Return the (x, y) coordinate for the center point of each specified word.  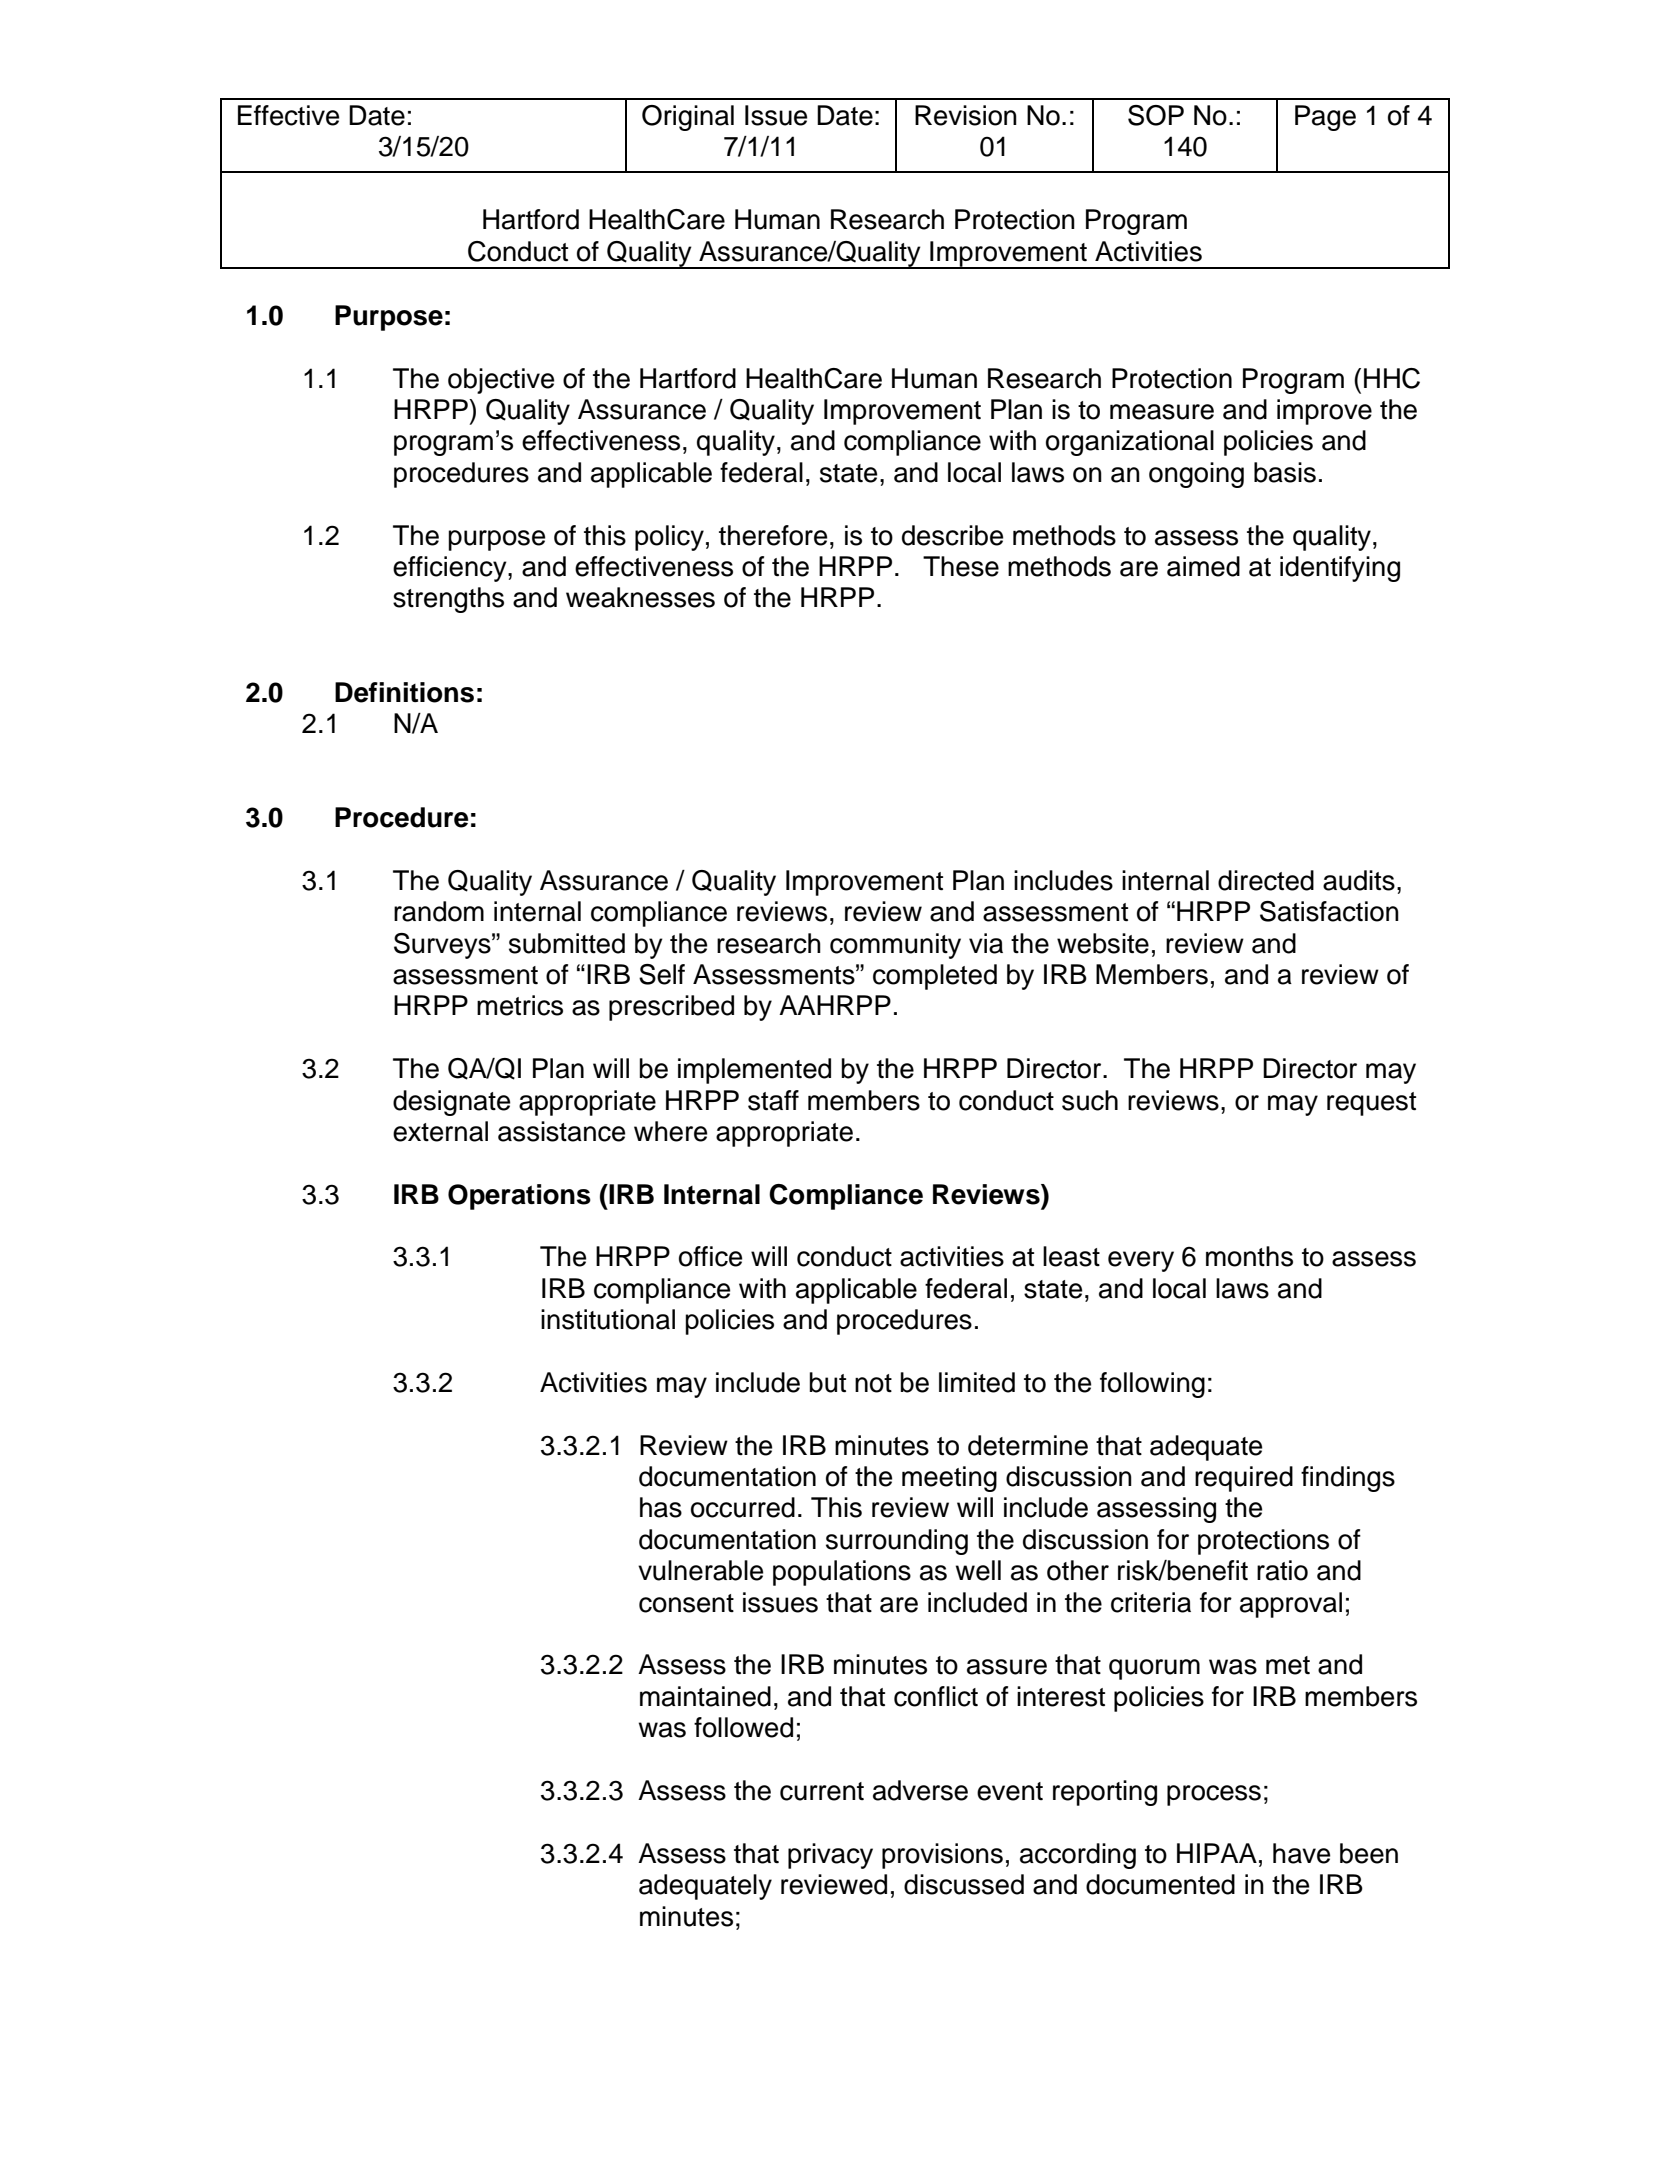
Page (1325, 118)
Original (688, 118)
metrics (520, 1005)
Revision (966, 115)
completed (935, 977)
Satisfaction (1329, 911)
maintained (705, 1696)
